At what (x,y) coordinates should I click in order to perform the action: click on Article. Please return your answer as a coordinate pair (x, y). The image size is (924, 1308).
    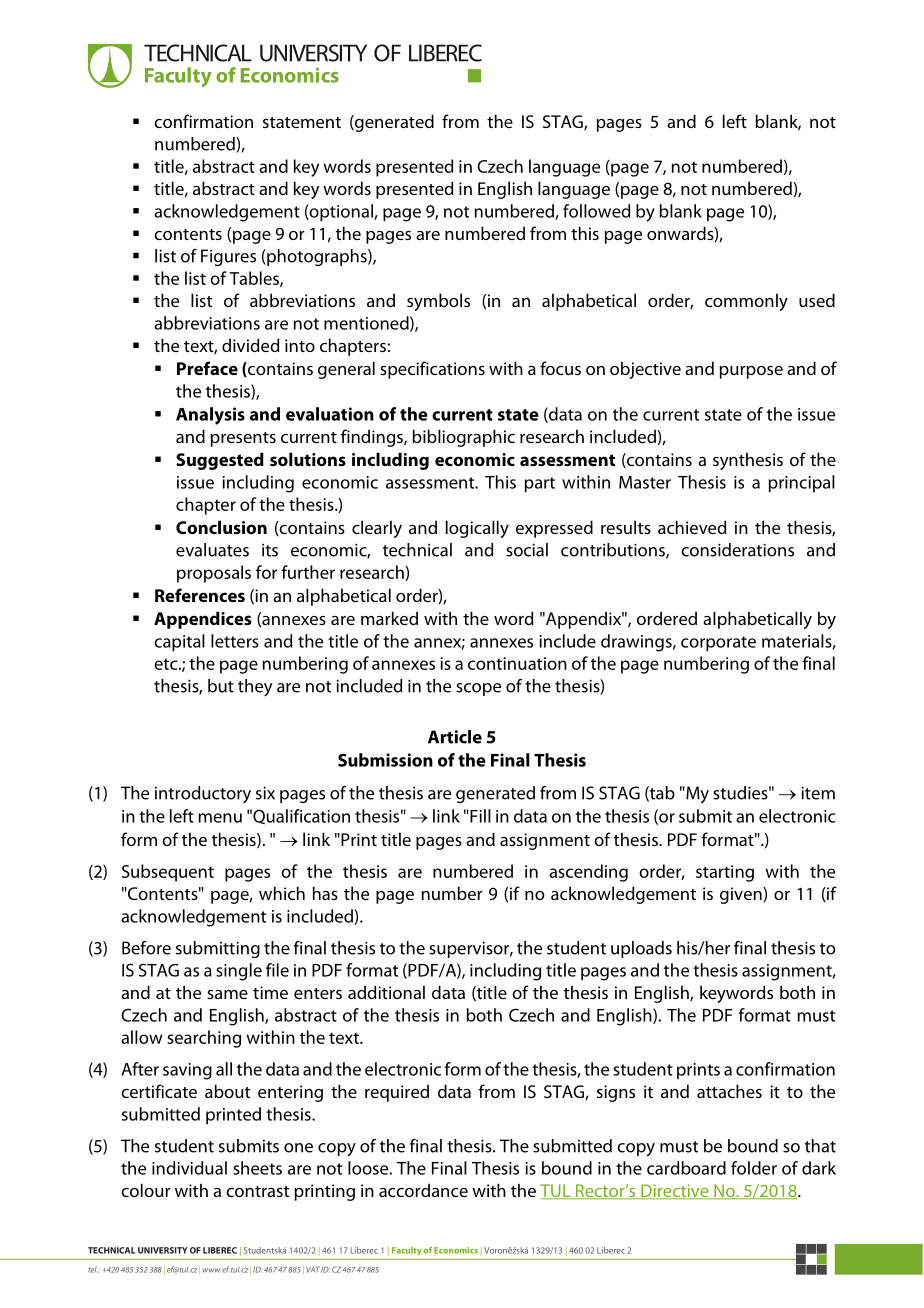
    Looking at the image, I should click on (455, 737).
